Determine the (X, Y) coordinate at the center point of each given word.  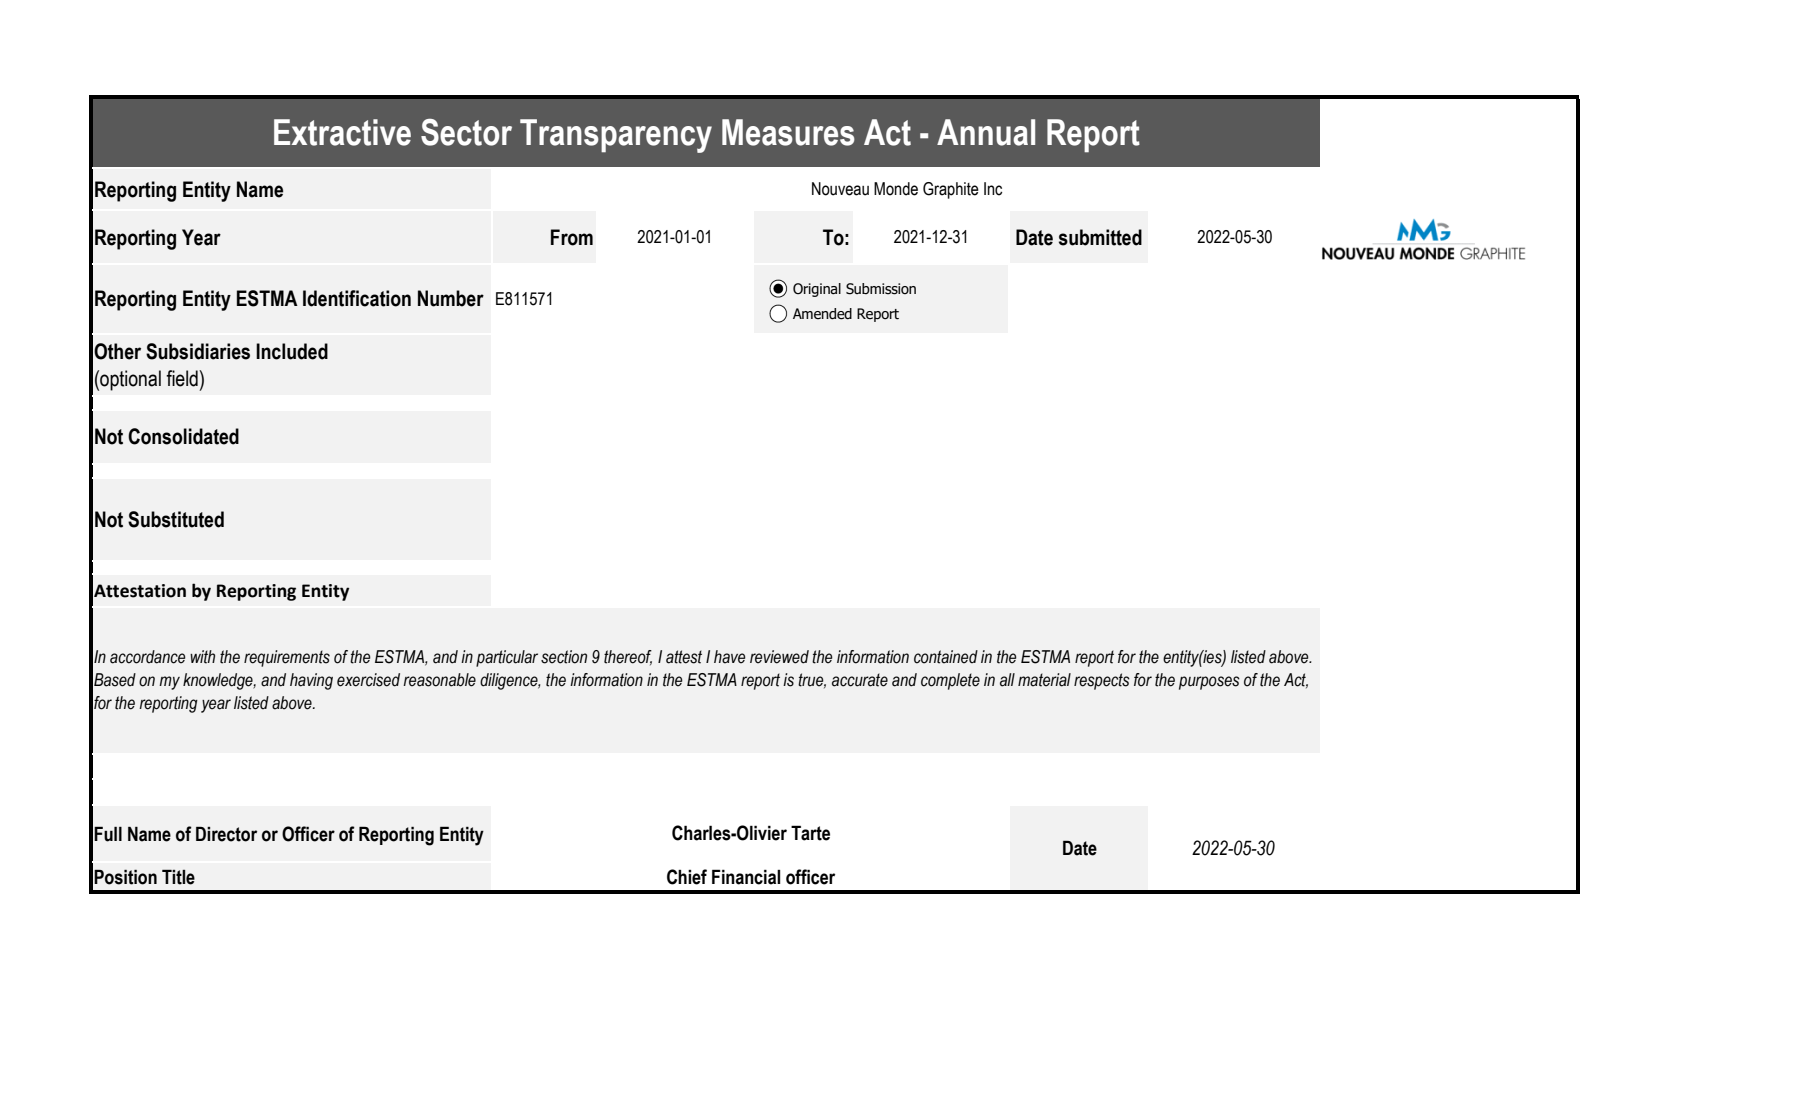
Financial (746, 877)
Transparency (616, 136)
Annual (986, 132)
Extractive (342, 132)
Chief (687, 877)
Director (226, 834)
